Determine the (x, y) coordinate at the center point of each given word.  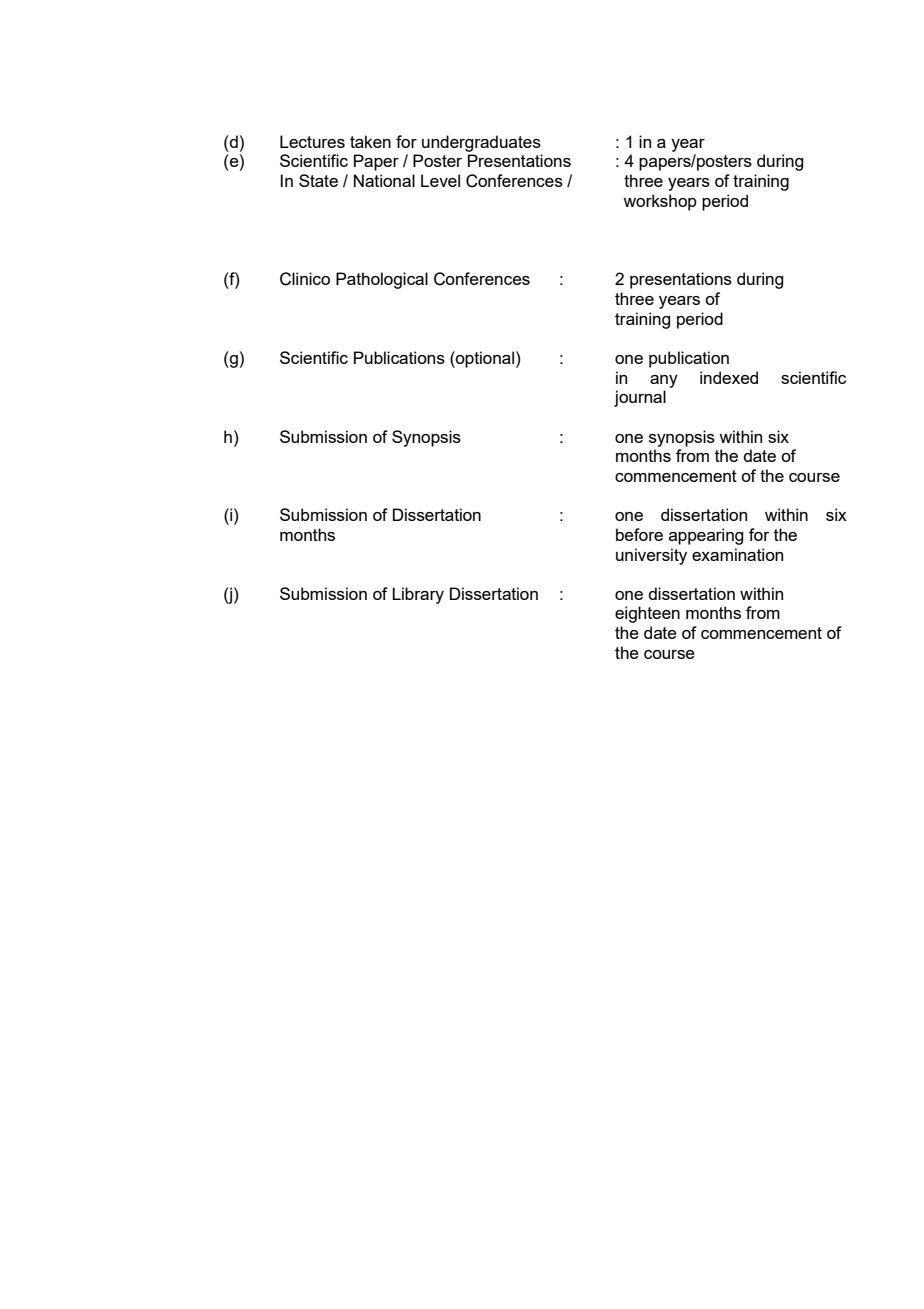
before (639, 534)
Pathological (382, 280)
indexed (729, 377)
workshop (660, 202)
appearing (706, 536)
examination (737, 554)
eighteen (647, 614)
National (384, 180)
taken (370, 141)
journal (640, 398)
